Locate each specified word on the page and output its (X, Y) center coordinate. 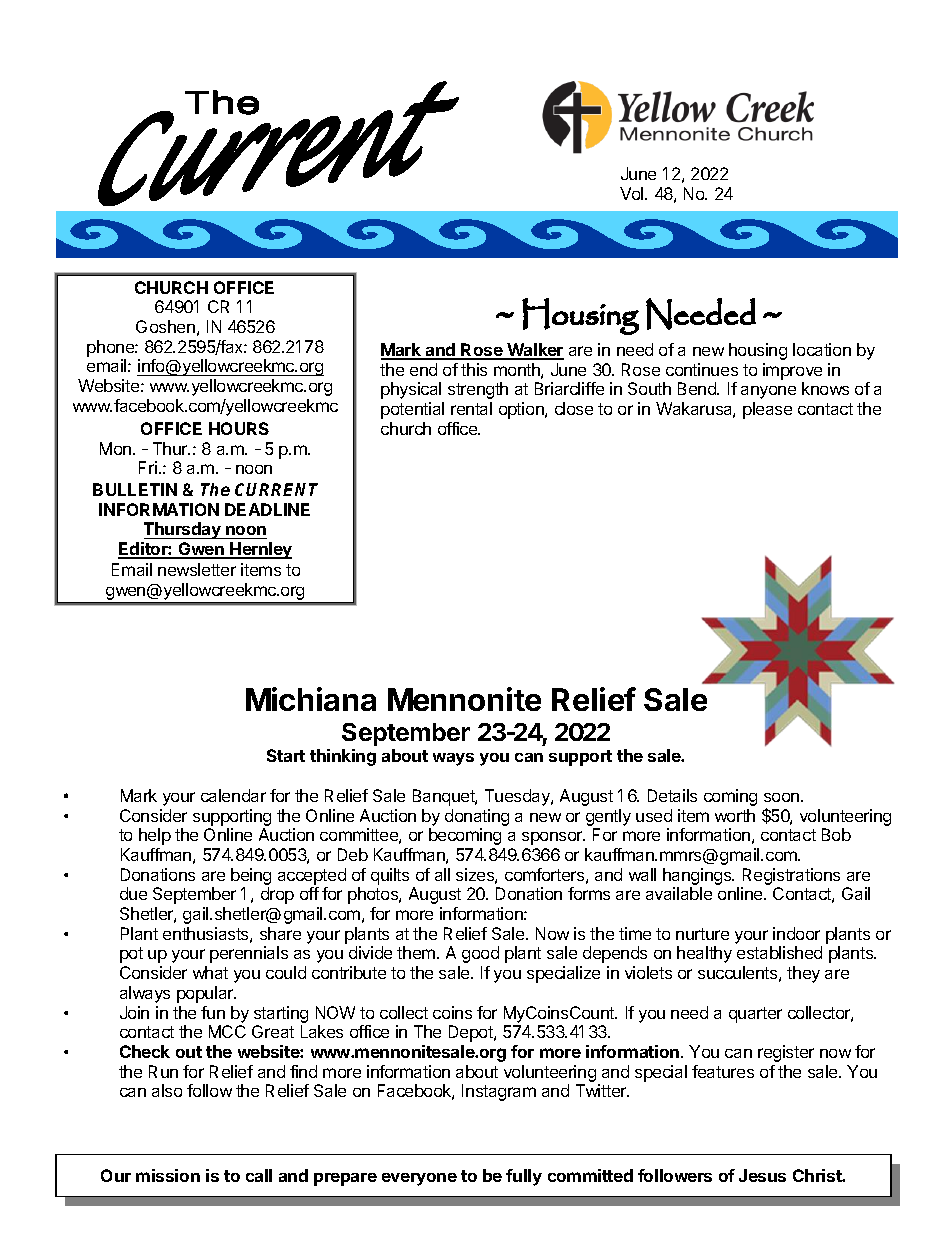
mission (168, 1175)
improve (792, 371)
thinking (343, 757)
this (474, 369)
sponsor (553, 838)
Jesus (762, 1175)
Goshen (165, 326)
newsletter (197, 569)
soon (783, 797)
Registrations (791, 876)
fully (524, 1177)
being (251, 876)
